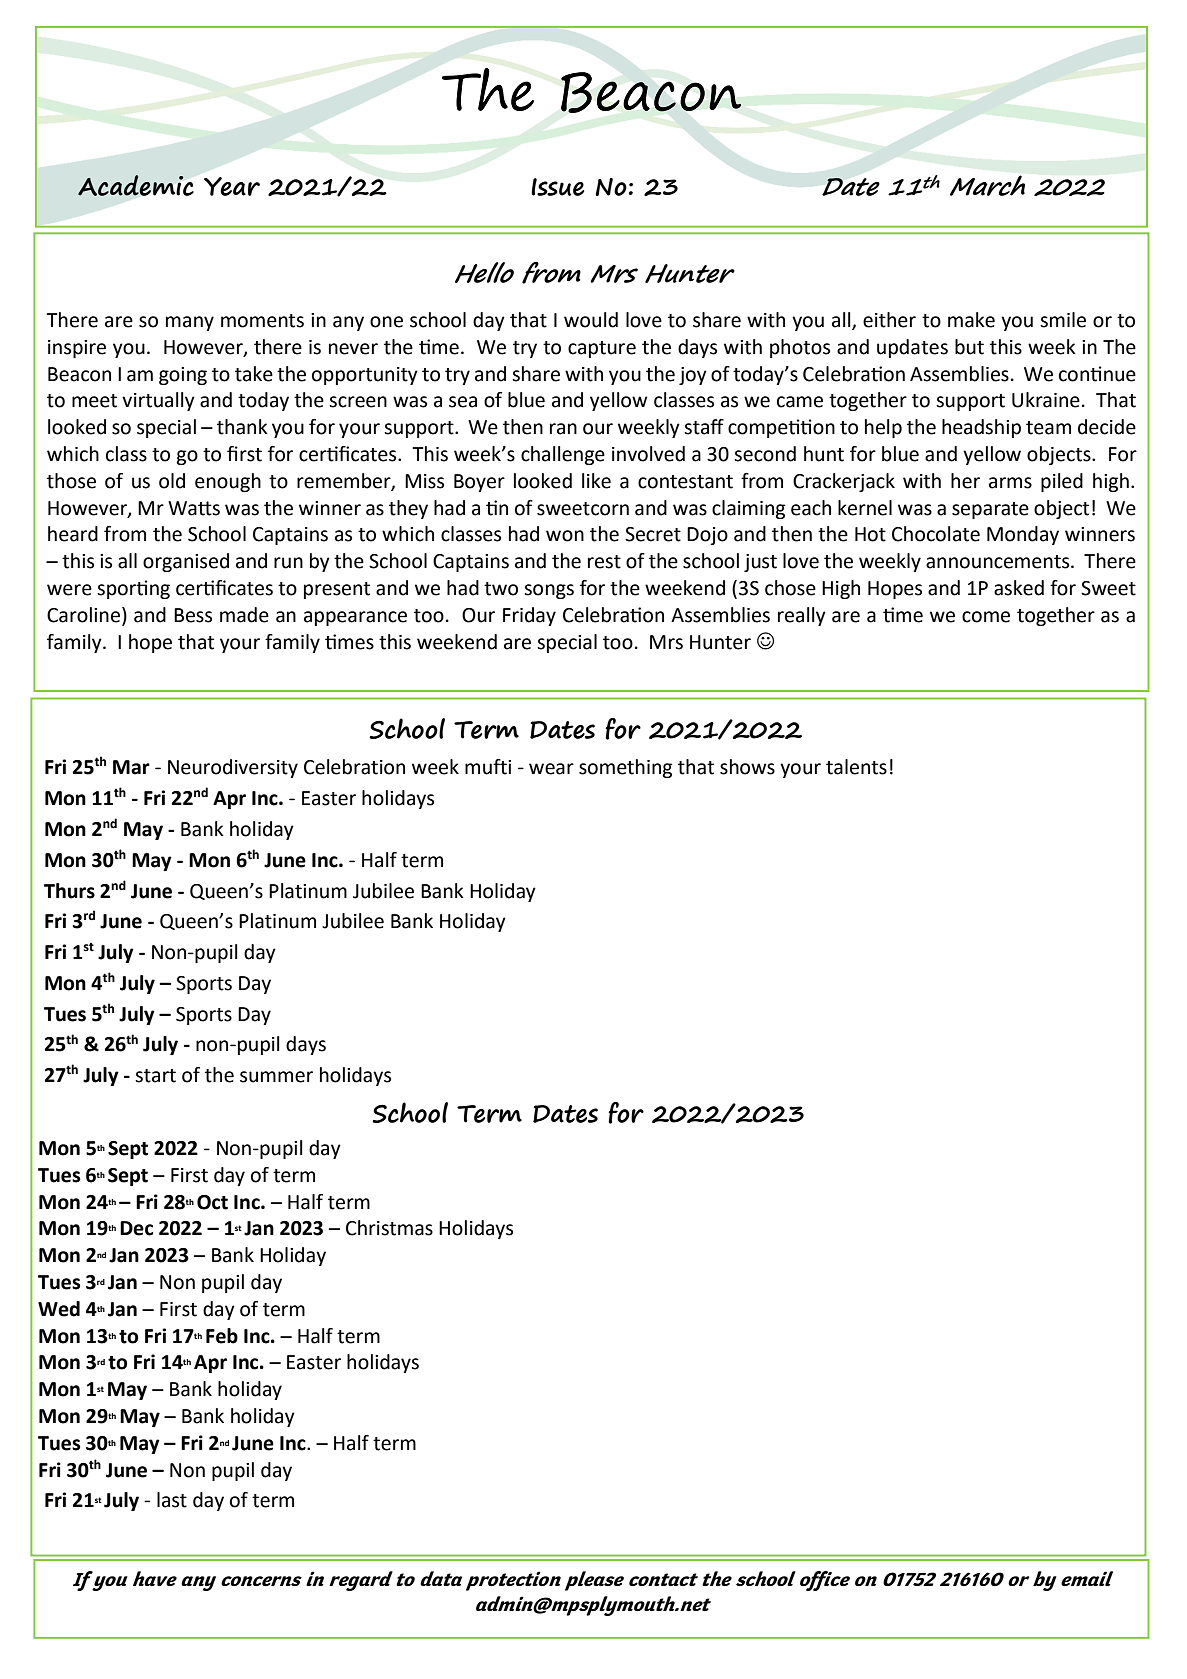 The image size is (1187, 1679). Describe the element at coordinates (172, 1500) in the screenshot. I see `last` at that location.
